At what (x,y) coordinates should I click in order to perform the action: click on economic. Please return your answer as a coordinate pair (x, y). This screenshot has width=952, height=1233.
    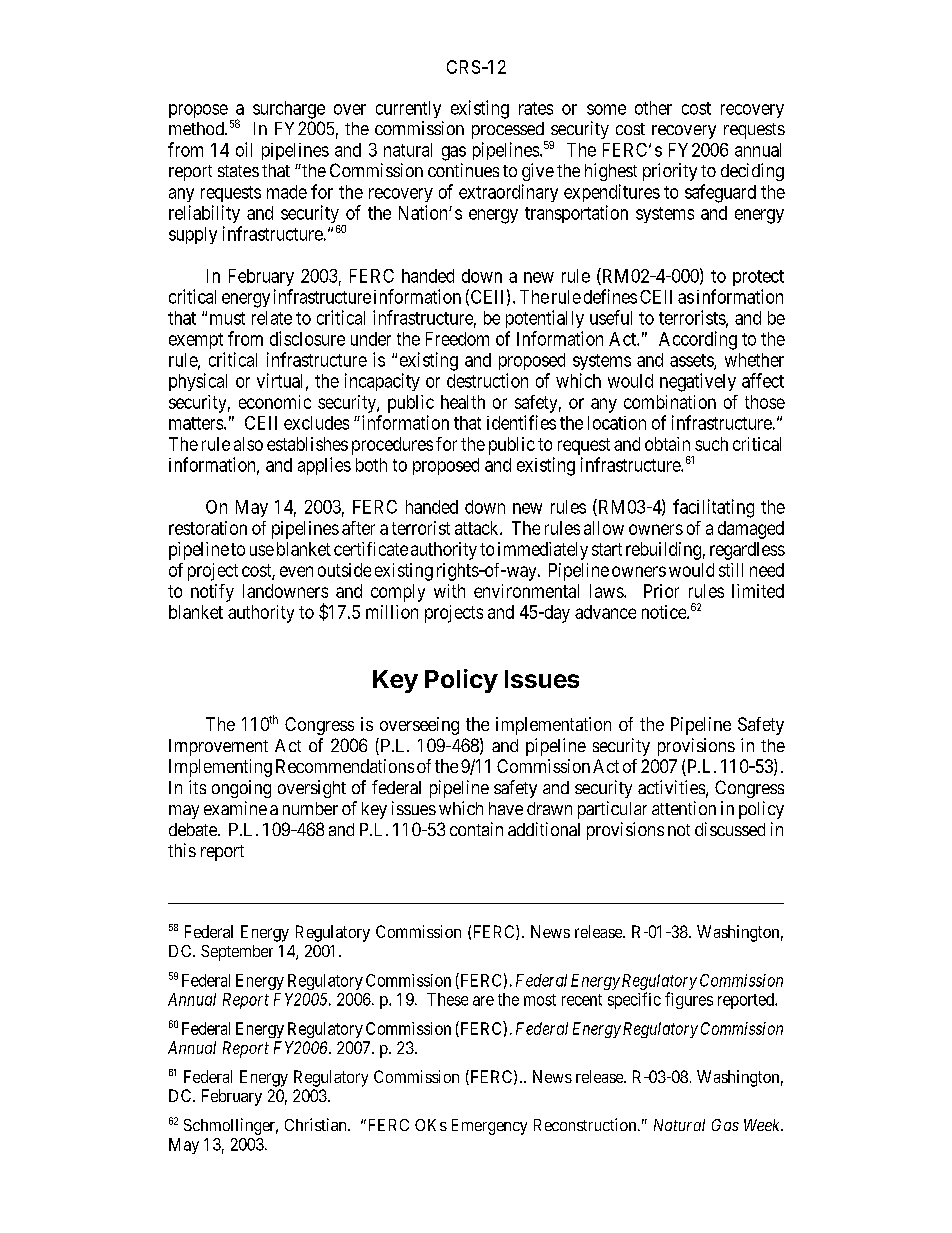
    Looking at the image, I should click on (275, 402).
